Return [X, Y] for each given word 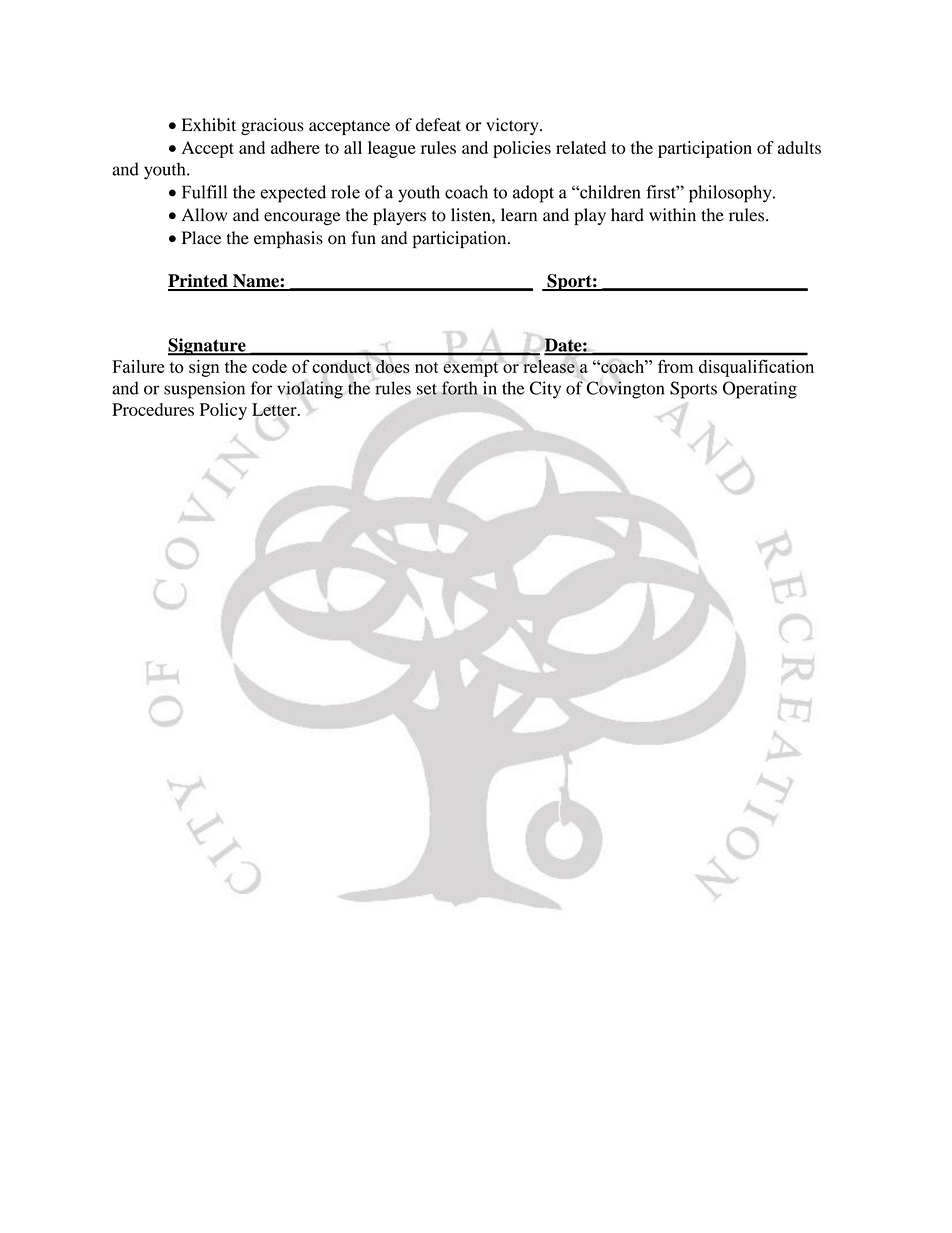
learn [519, 215]
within [672, 215]
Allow [204, 215]
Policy [223, 411]
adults [799, 147]
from [675, 366]
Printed [199, 282]
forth [460, 388]
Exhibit [209, 125]
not [427, 367]
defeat [438, 125]
